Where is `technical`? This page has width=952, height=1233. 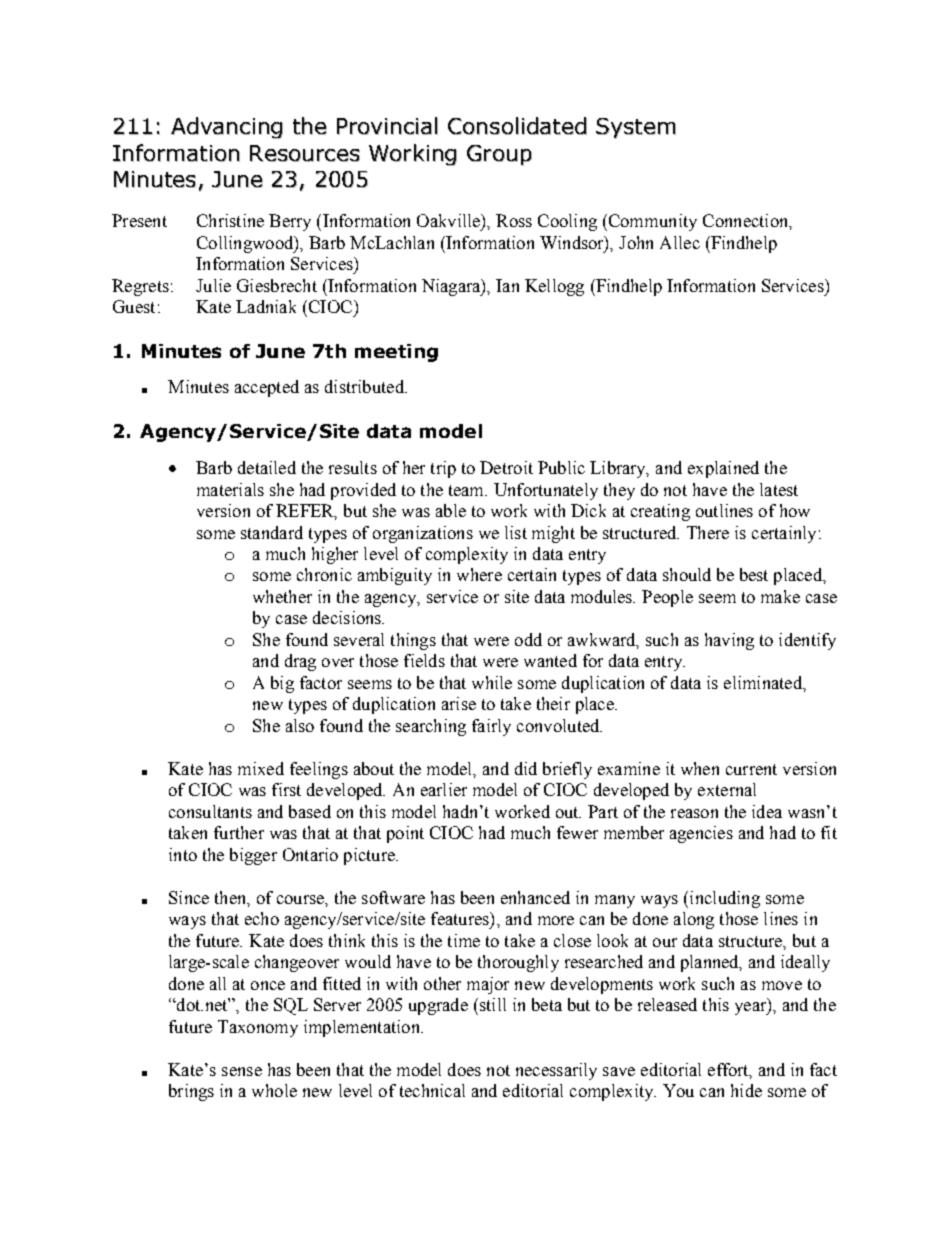 technical is located at coordinates (432, 1090).
